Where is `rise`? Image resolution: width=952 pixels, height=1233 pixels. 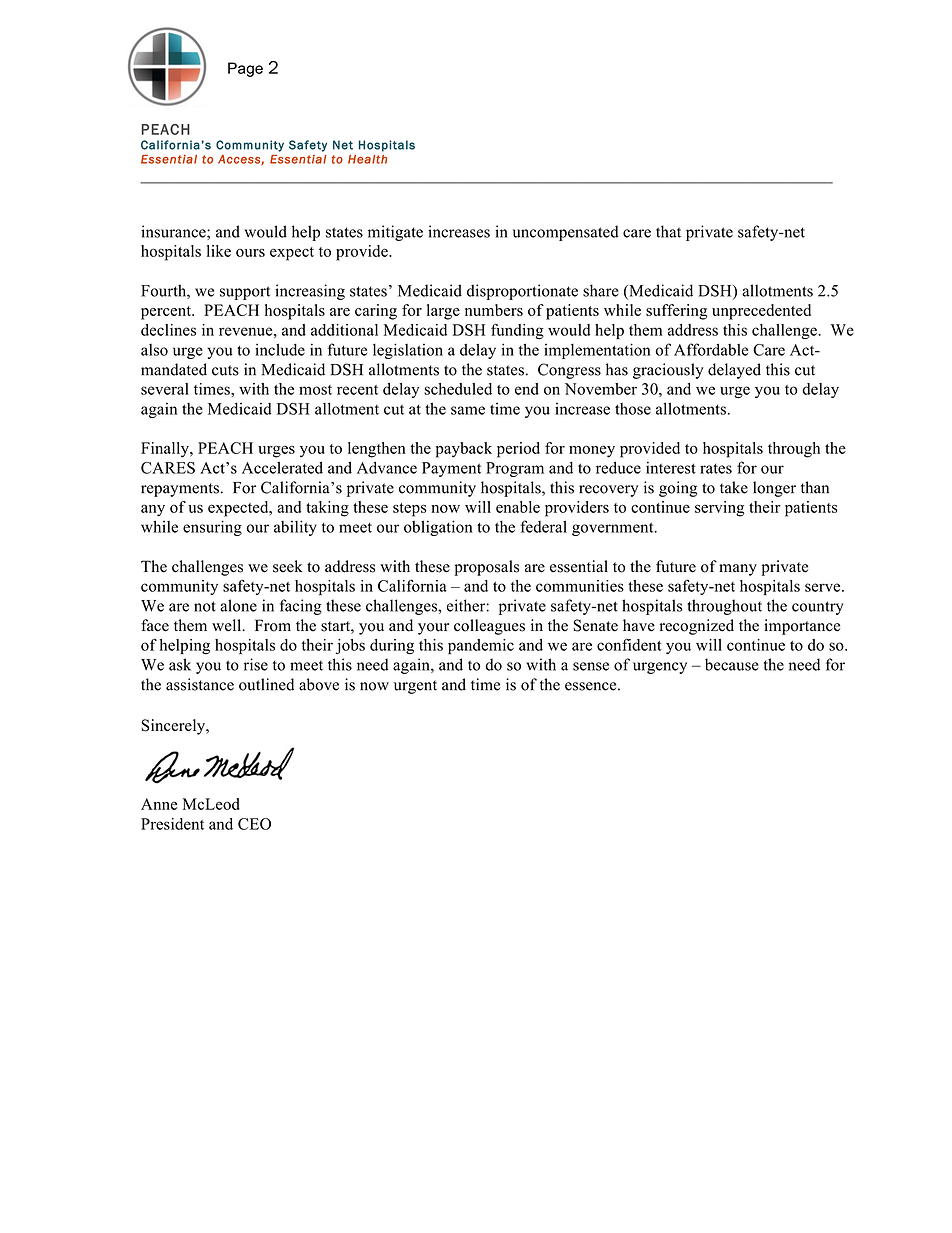 rise is located at coordinates (256, 664).
